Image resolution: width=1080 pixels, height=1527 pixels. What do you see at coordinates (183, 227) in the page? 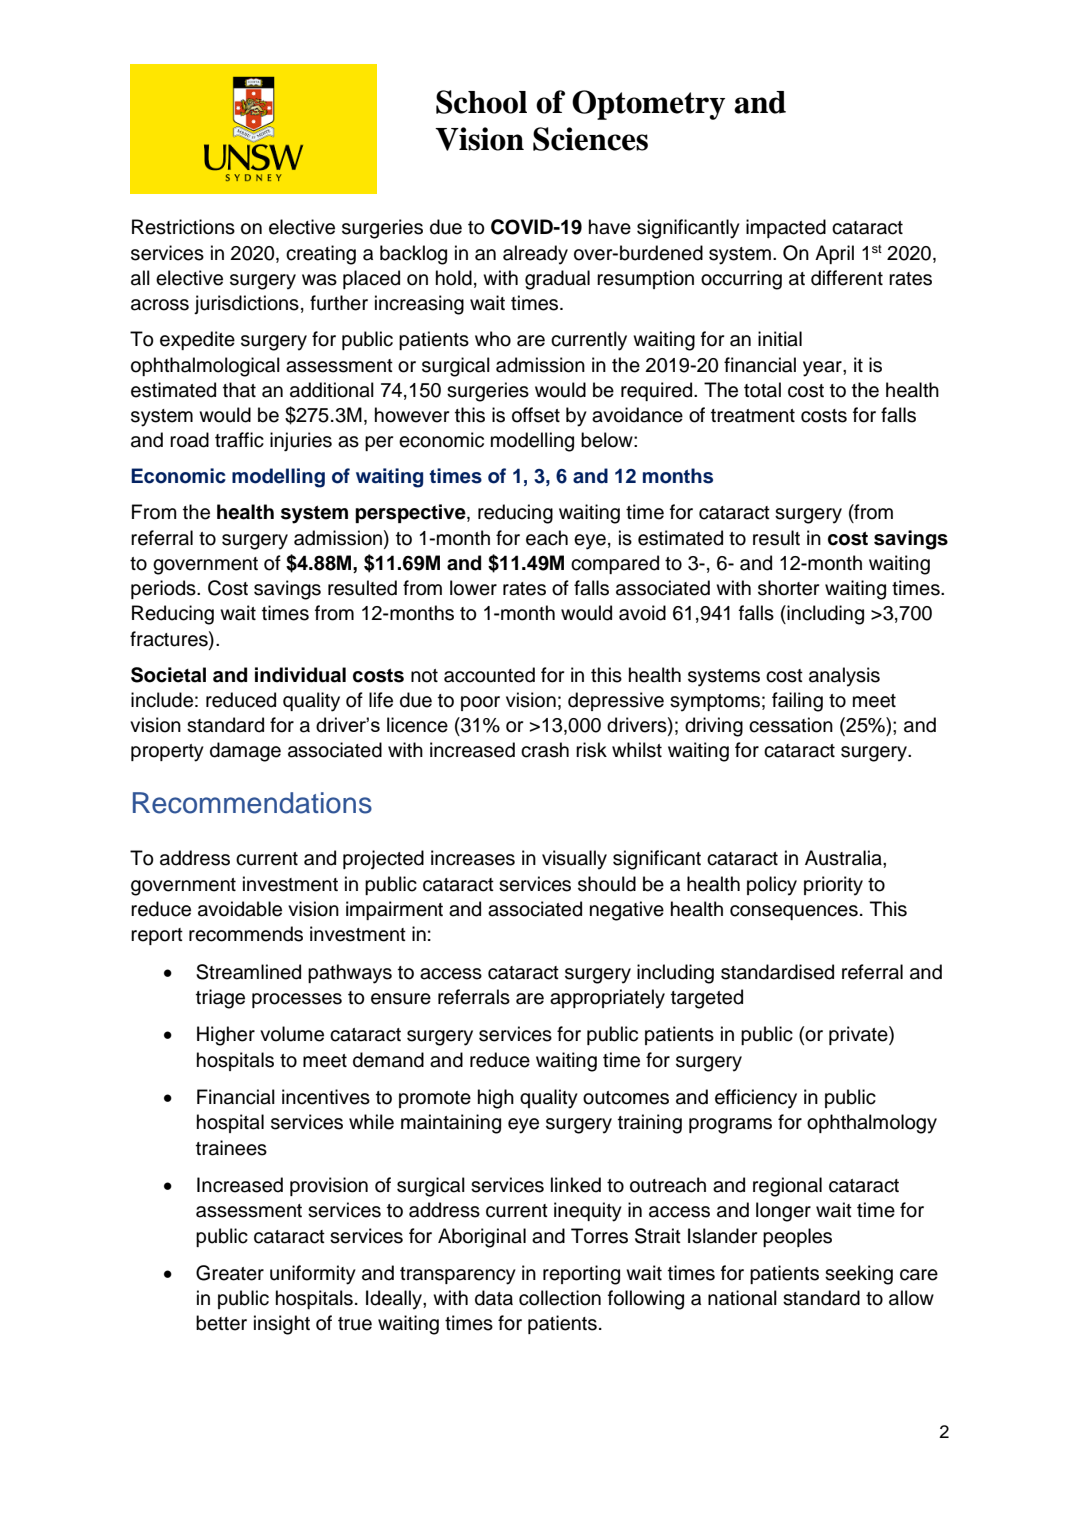
I see `Restrictions` at bounding box center [183, 227].
